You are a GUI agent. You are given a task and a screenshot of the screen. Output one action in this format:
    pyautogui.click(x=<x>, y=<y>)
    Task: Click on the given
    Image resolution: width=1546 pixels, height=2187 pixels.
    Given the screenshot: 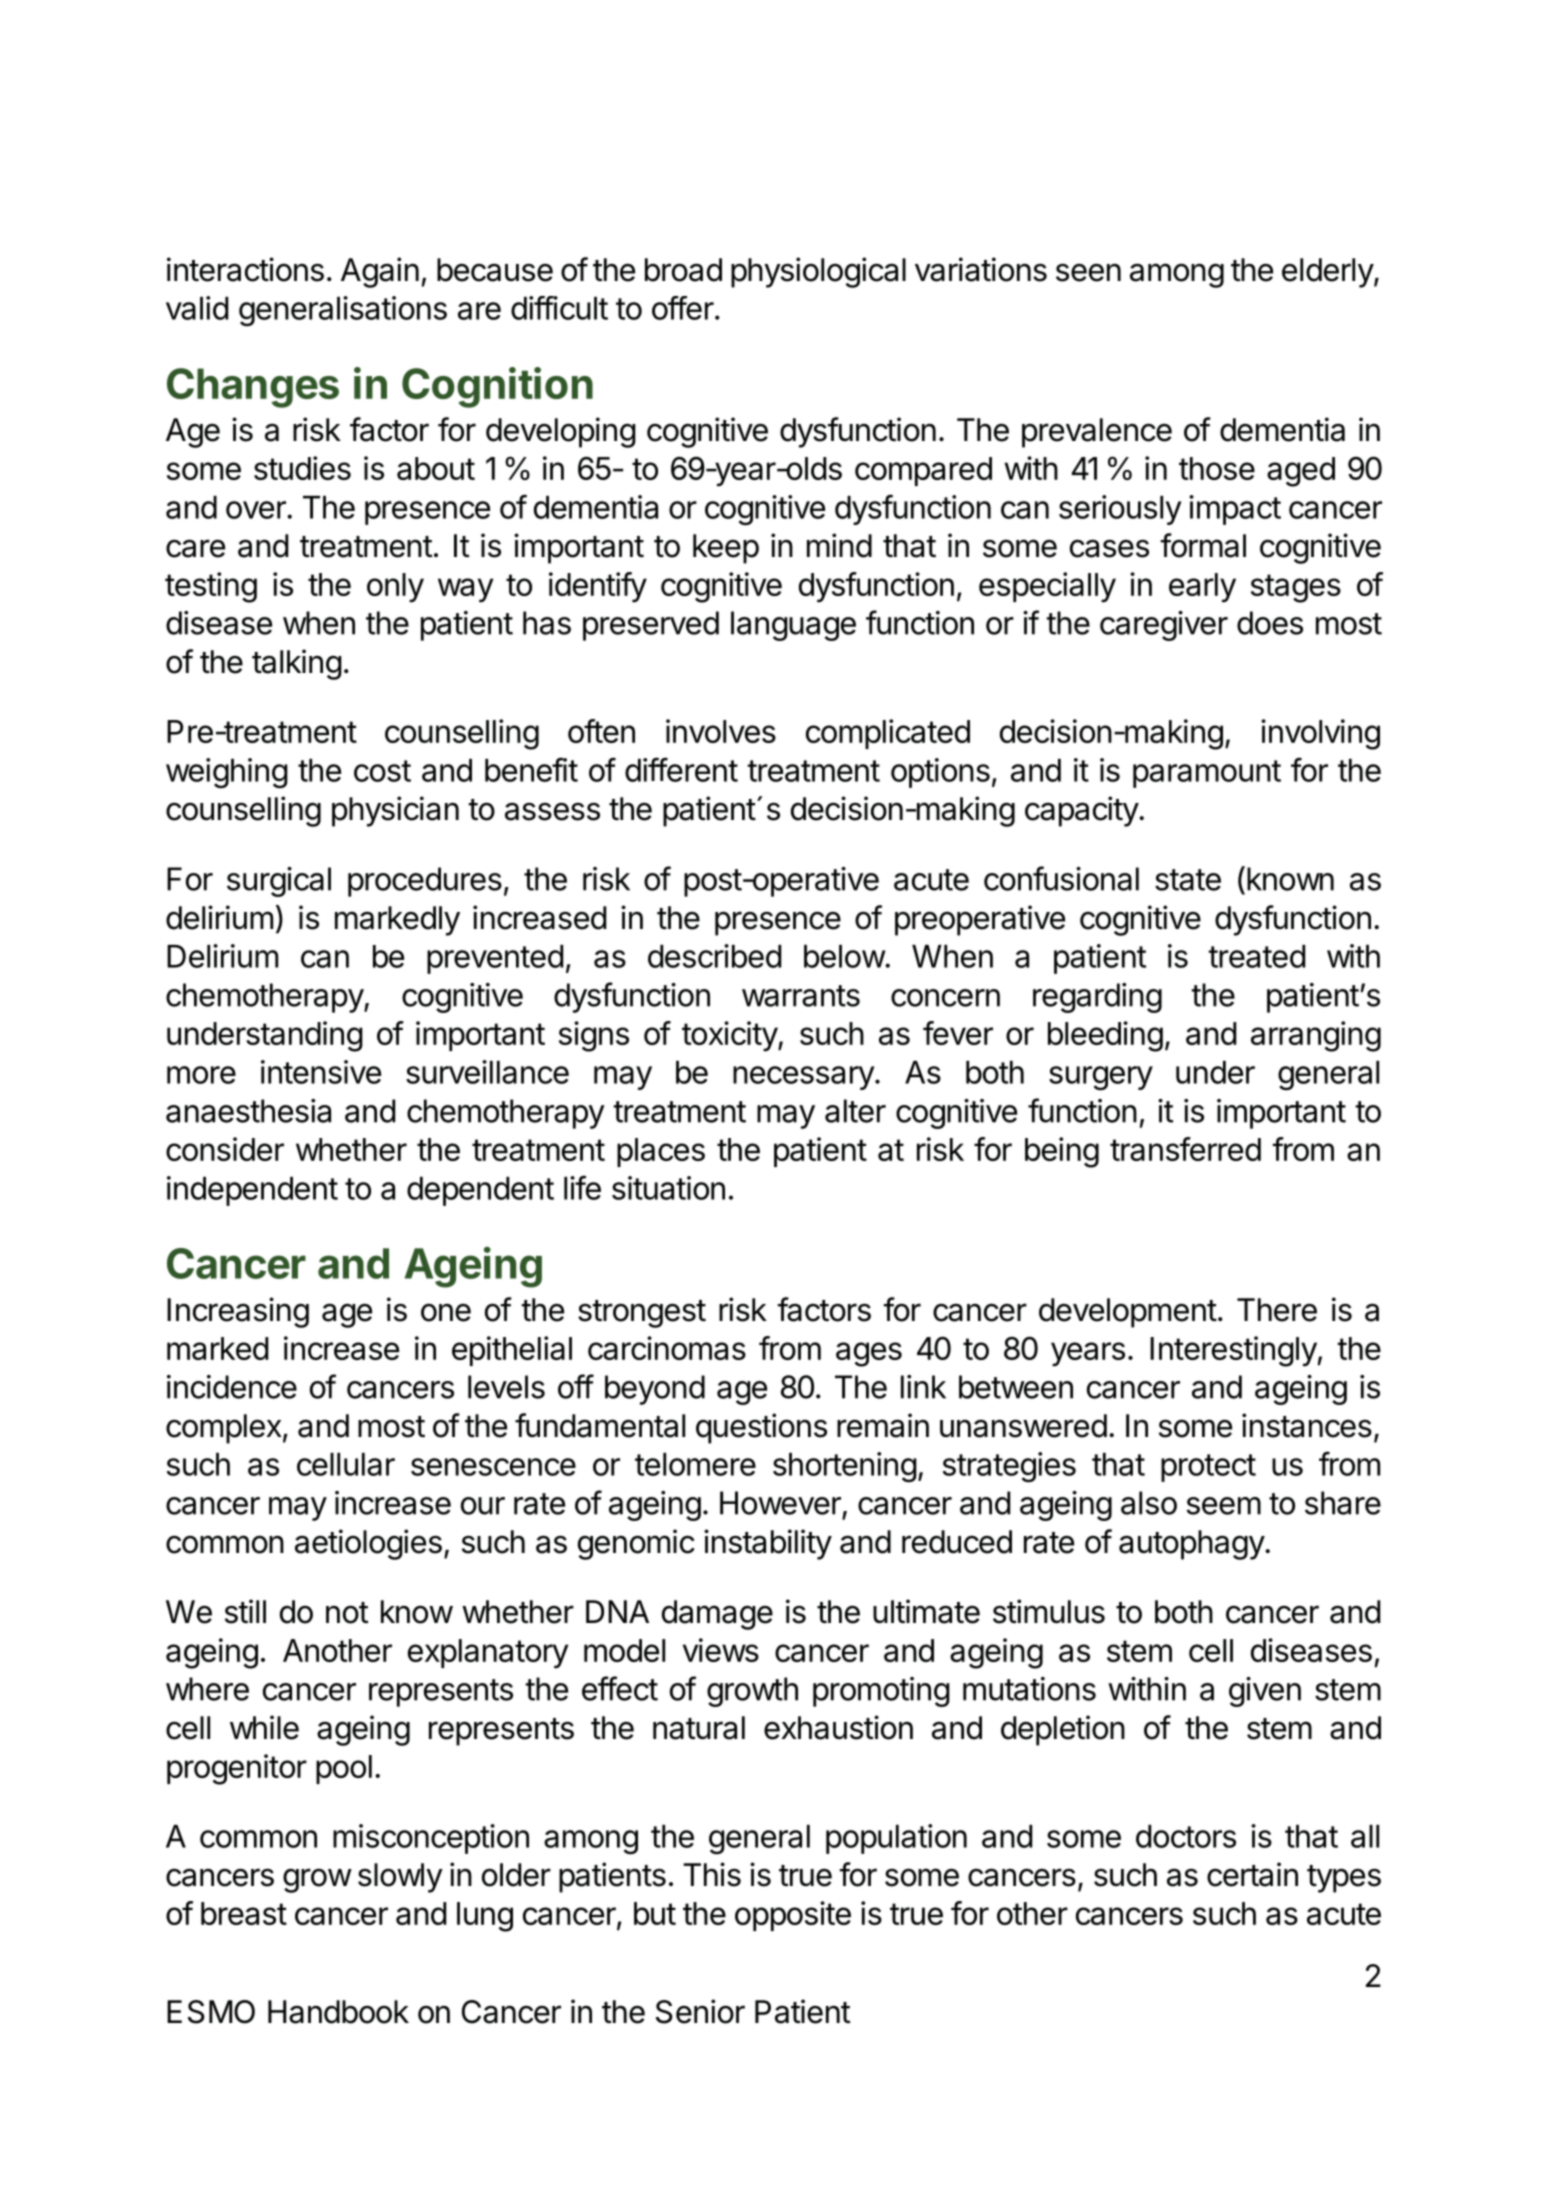 What is the action you would take?
    pyautogui.click(x=1265, y=1692)
